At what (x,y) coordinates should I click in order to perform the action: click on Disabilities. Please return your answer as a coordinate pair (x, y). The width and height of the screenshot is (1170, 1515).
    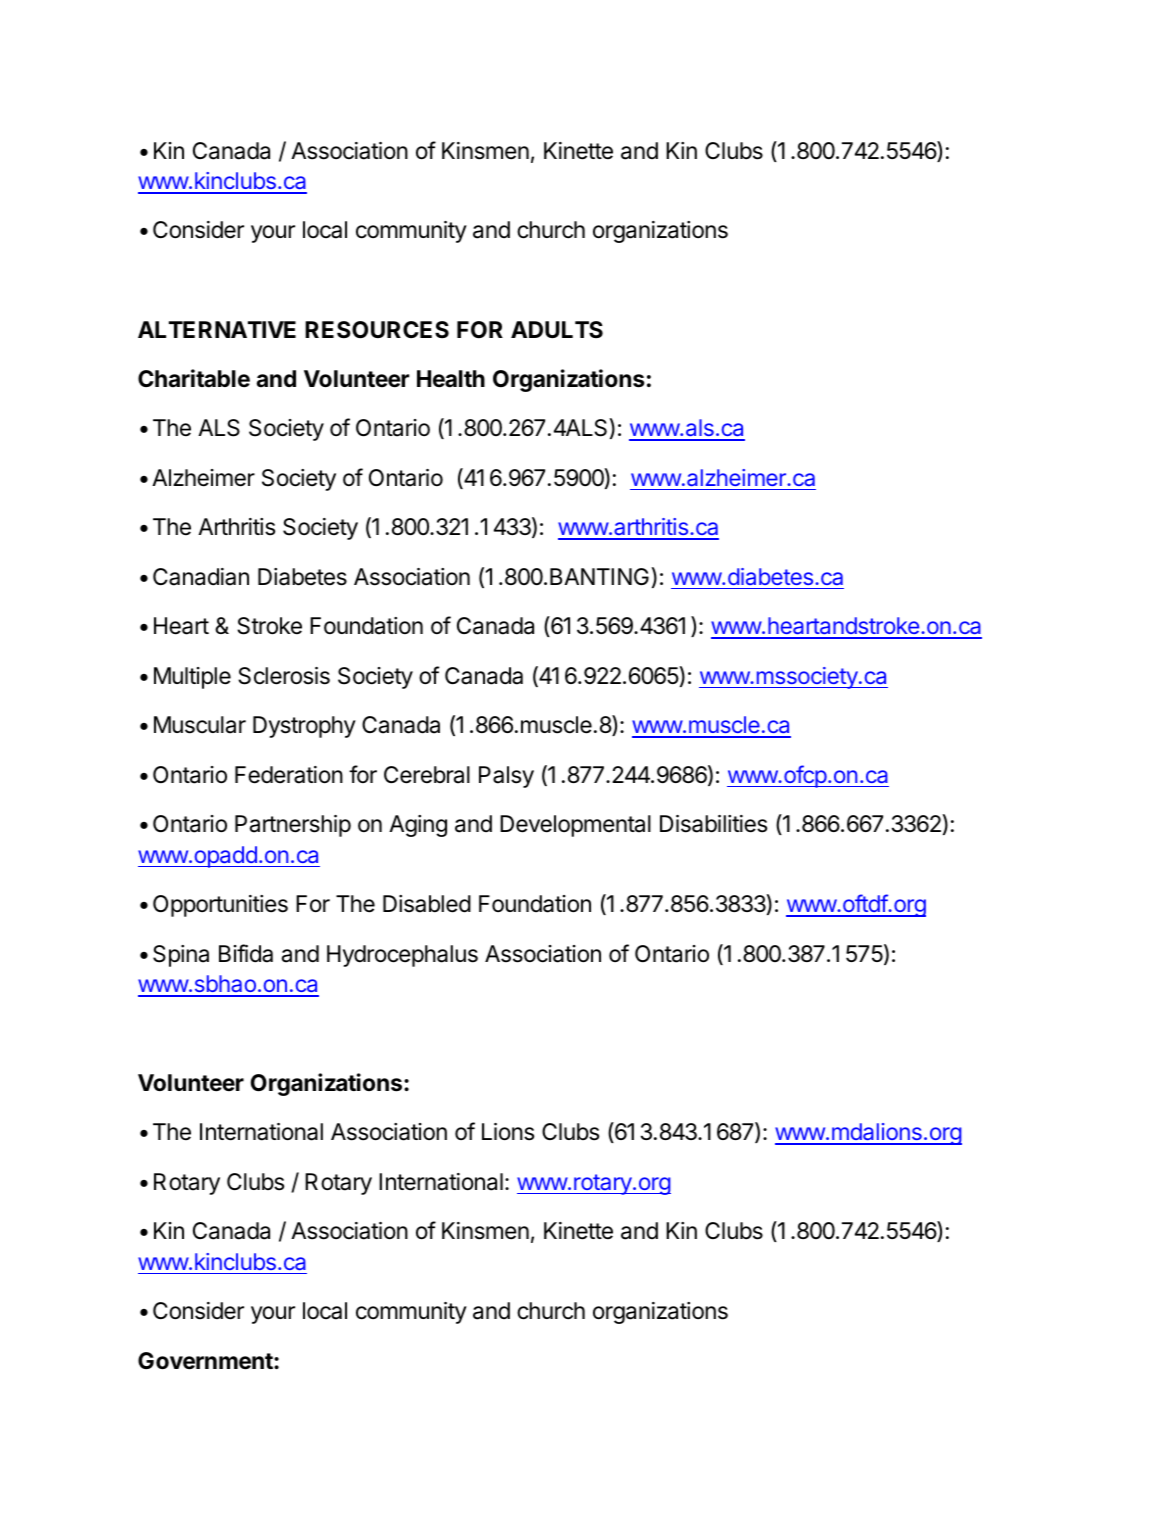
    Looking at the image, I should click on (713, 824).
